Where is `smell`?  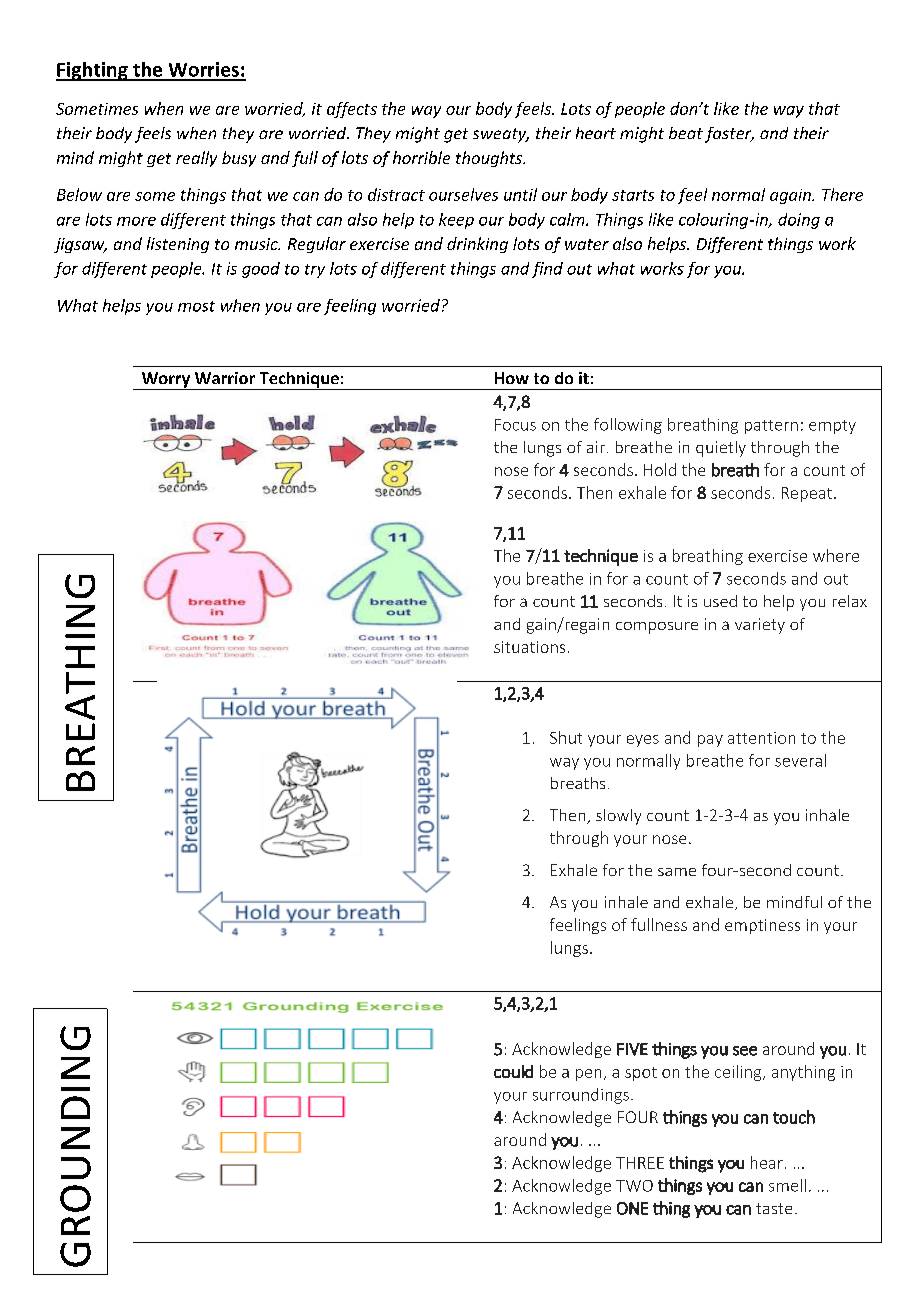 smell is located at coordinates (787, 1185).
